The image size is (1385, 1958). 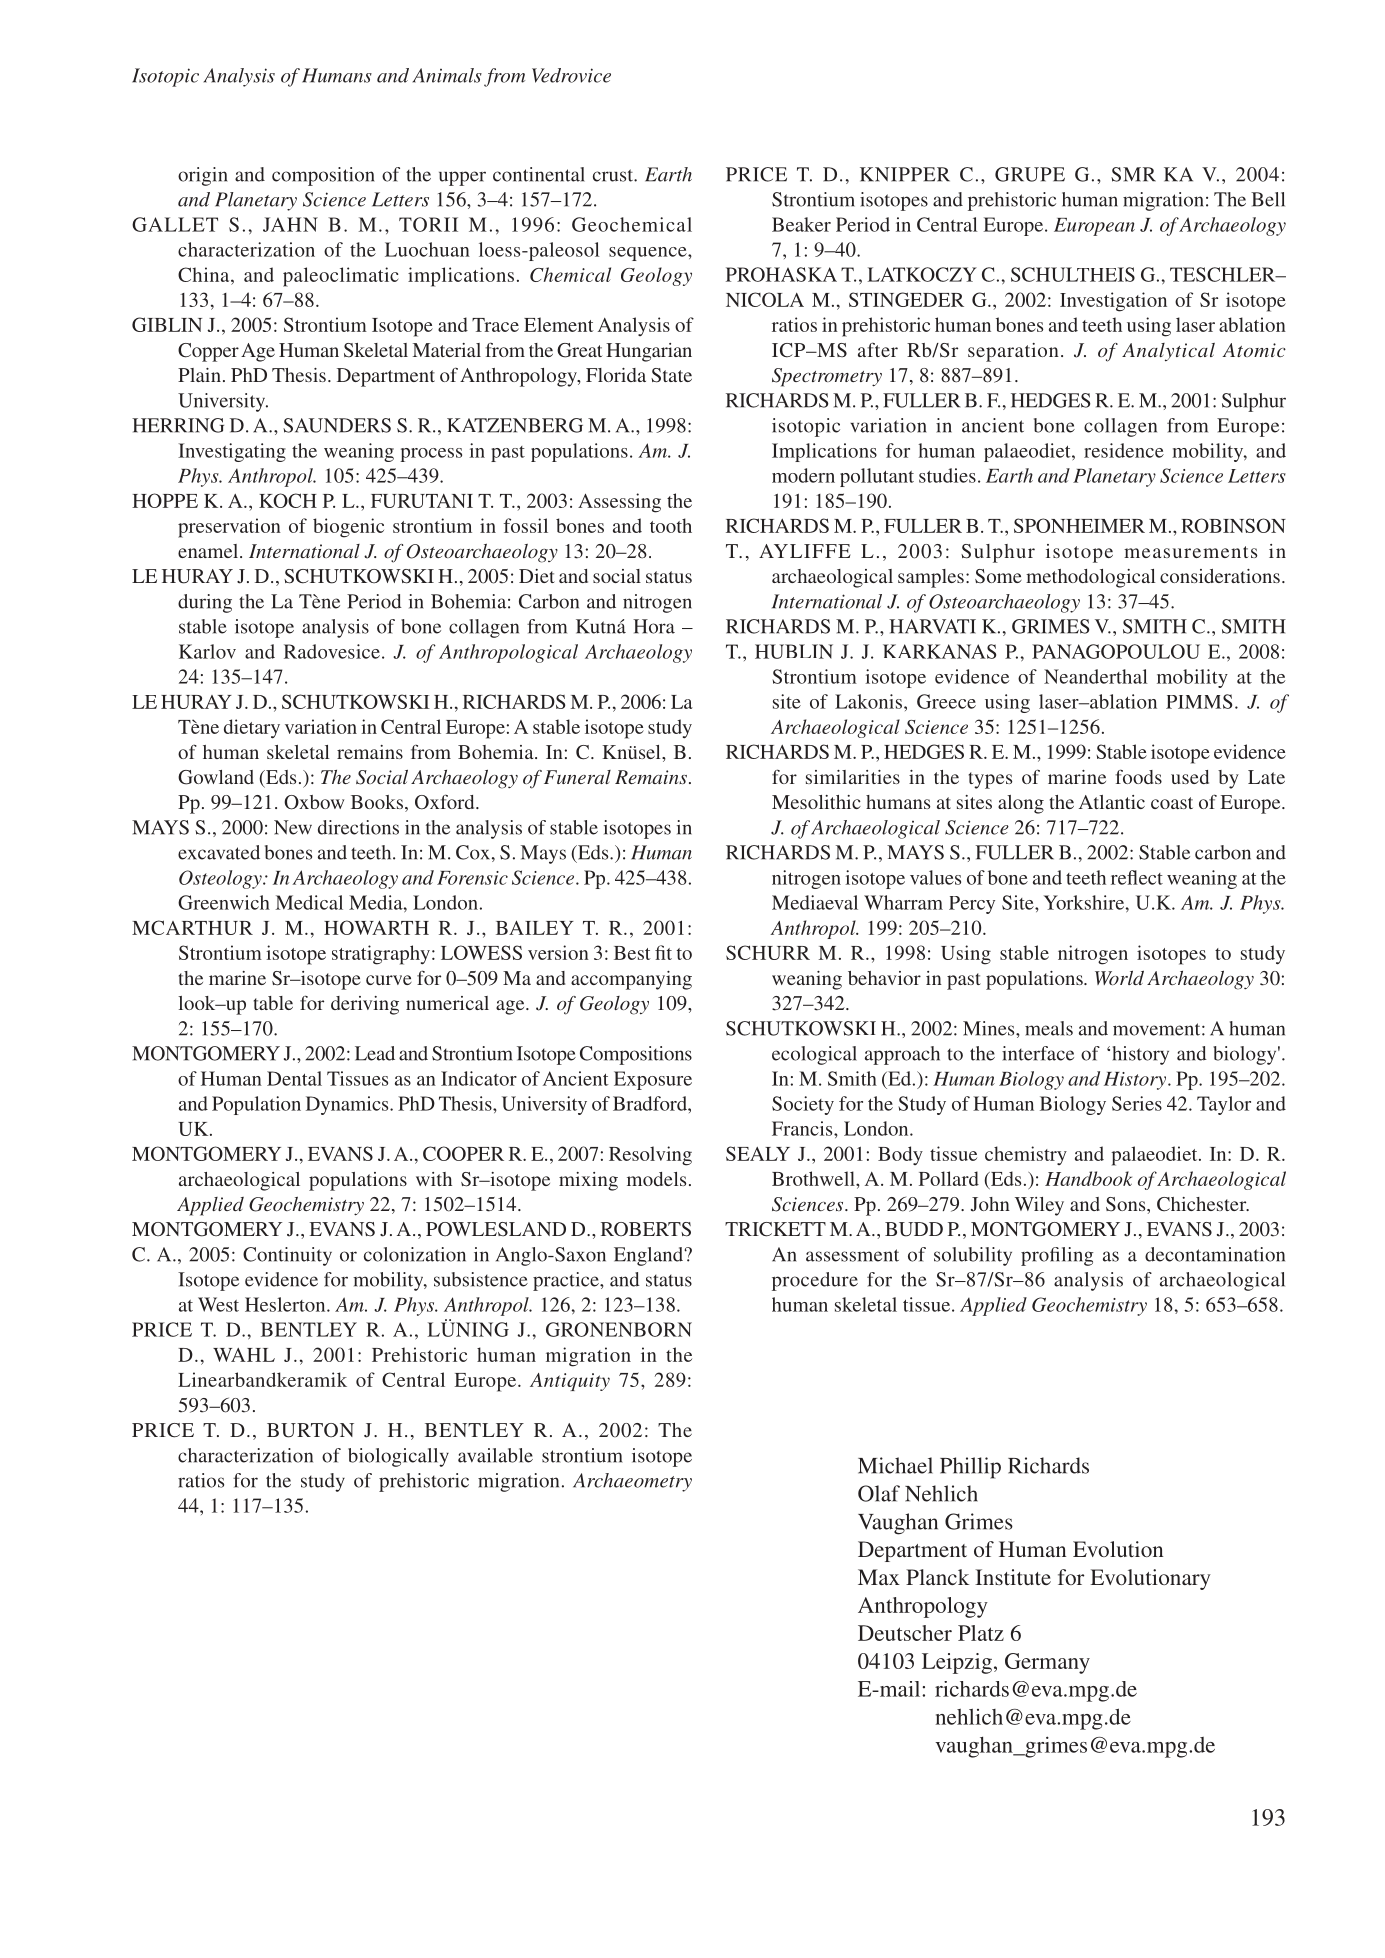 What do you see at coordinates (1127, 1204) in the document?
I see `Sons` at bounding box center [1127, 1204].
